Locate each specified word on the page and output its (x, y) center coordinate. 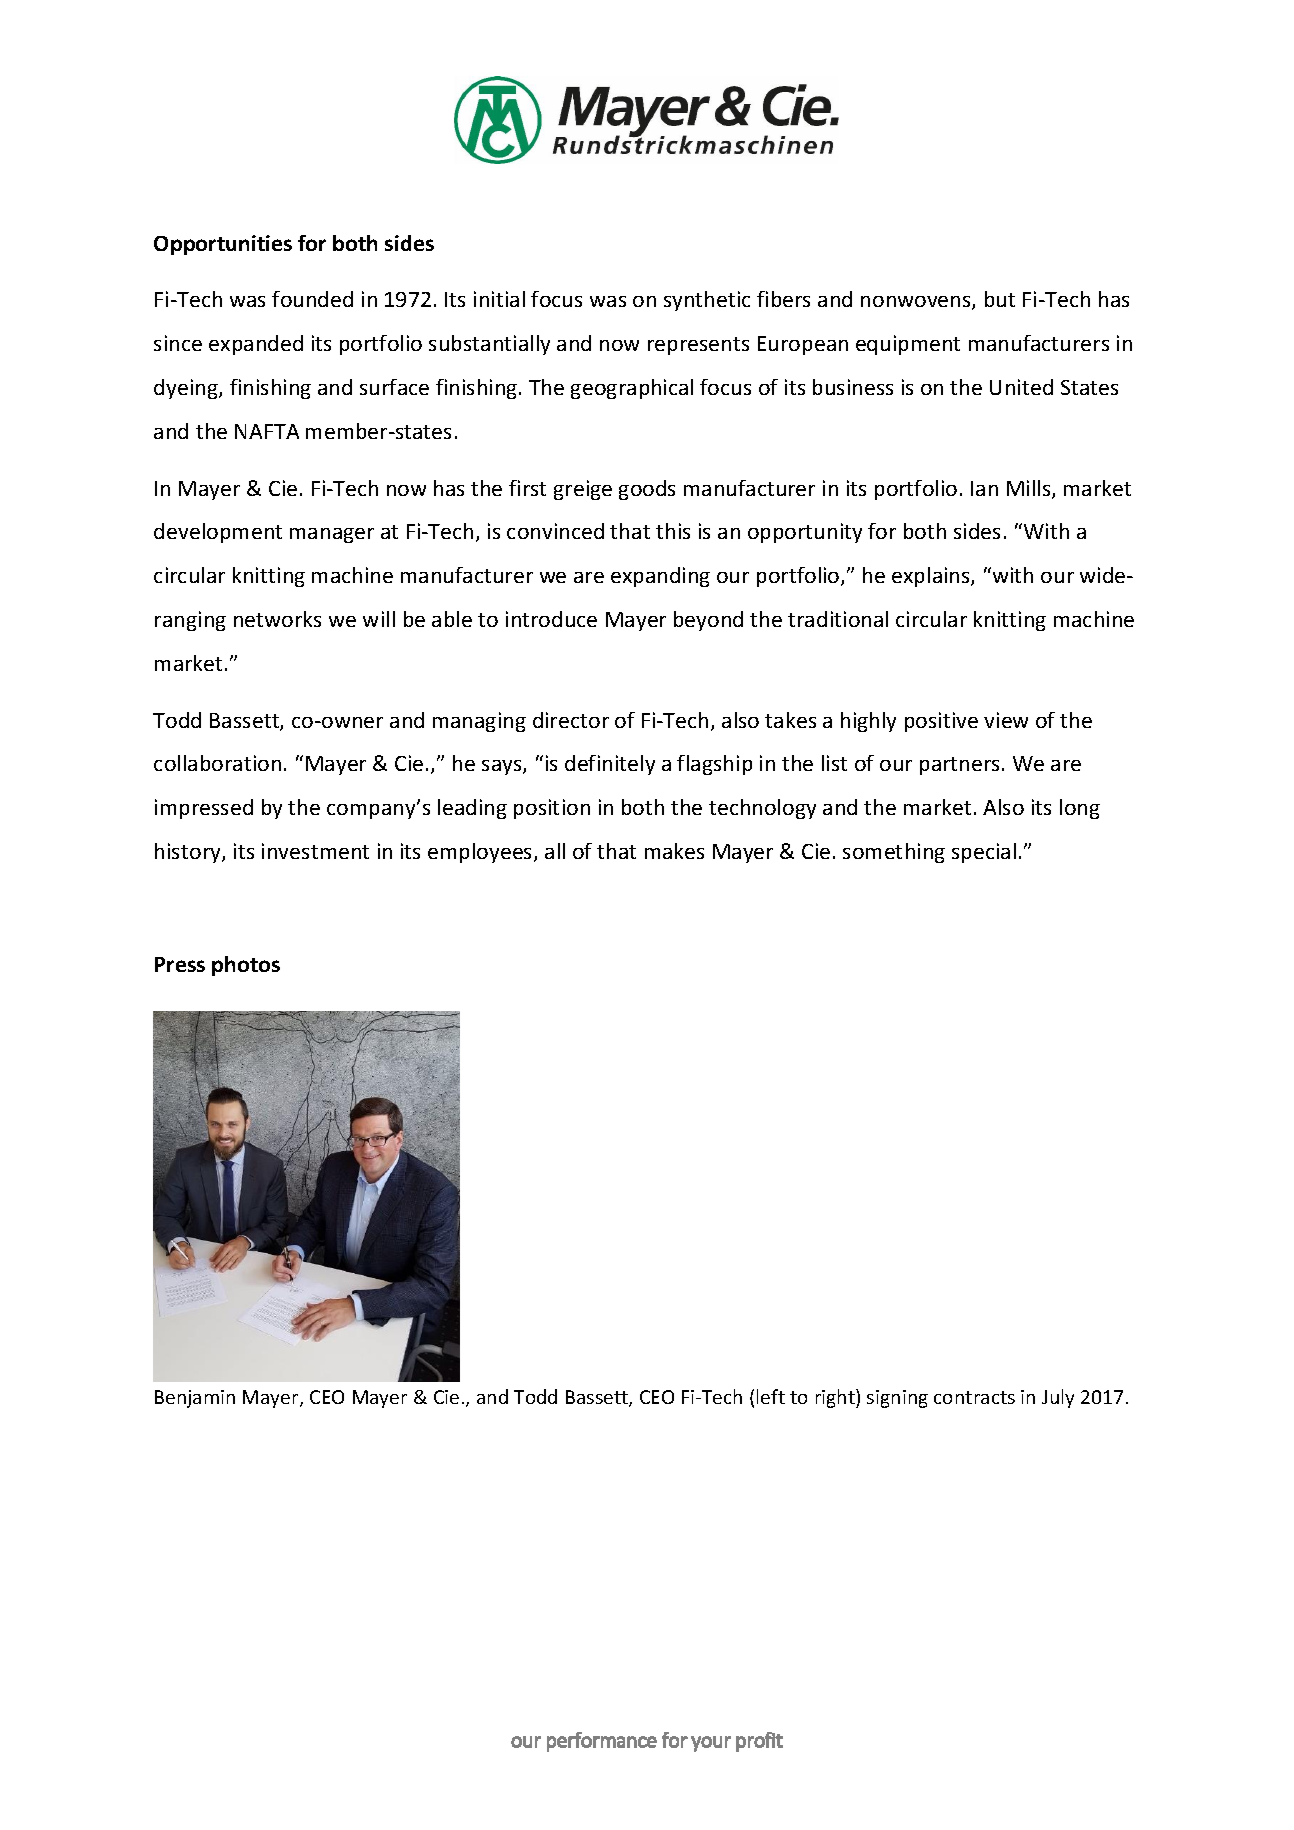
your (711, 1744)
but (1000, 299)
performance (602, 1742)
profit (759, 1742)
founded (312, 299)
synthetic (707, 301)
